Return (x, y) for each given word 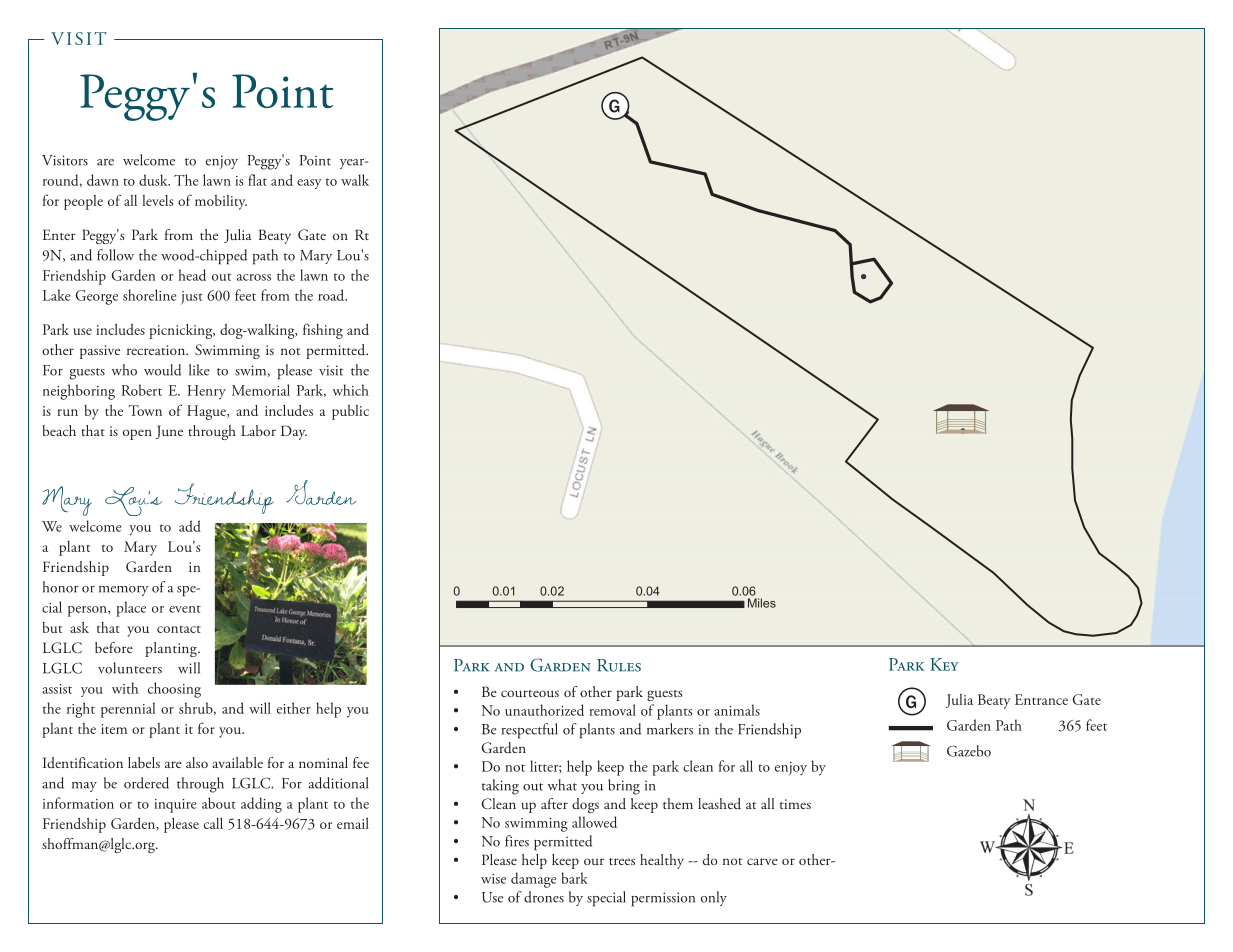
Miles (762, 603)
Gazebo (969, 751)
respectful (530, 731)
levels (158, 200)
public (350, 412)
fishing (323, 331)
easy (309, 184)
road (332, 295)
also (197, 762)
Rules (619, 665)
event (185, 609)
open (137, 434)
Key (944, 664)
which (351, 390)
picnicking (182, 331)
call (213, 823)
